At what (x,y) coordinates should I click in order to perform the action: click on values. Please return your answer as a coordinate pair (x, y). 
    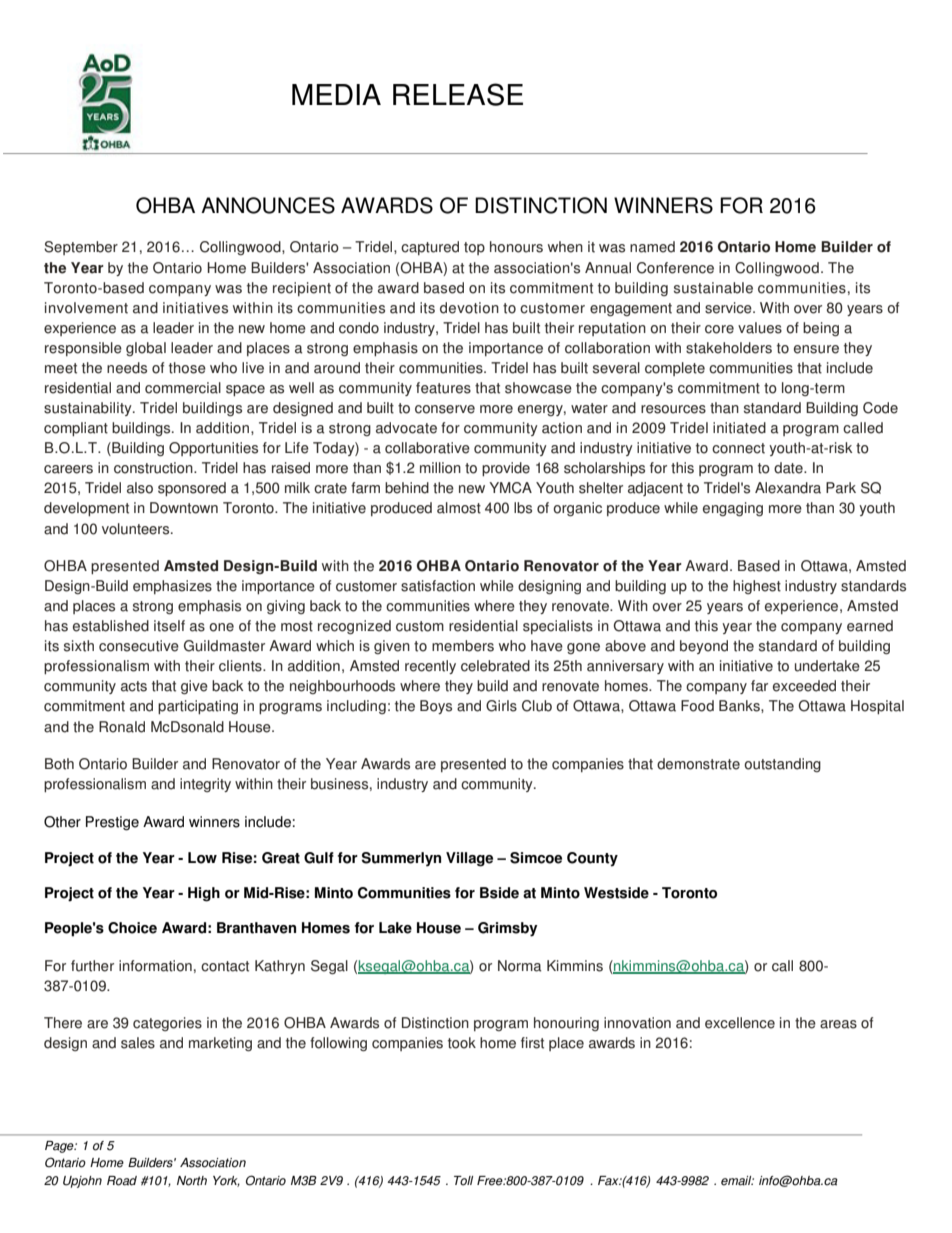
    Looking at the image, I should click on (760, 328).
